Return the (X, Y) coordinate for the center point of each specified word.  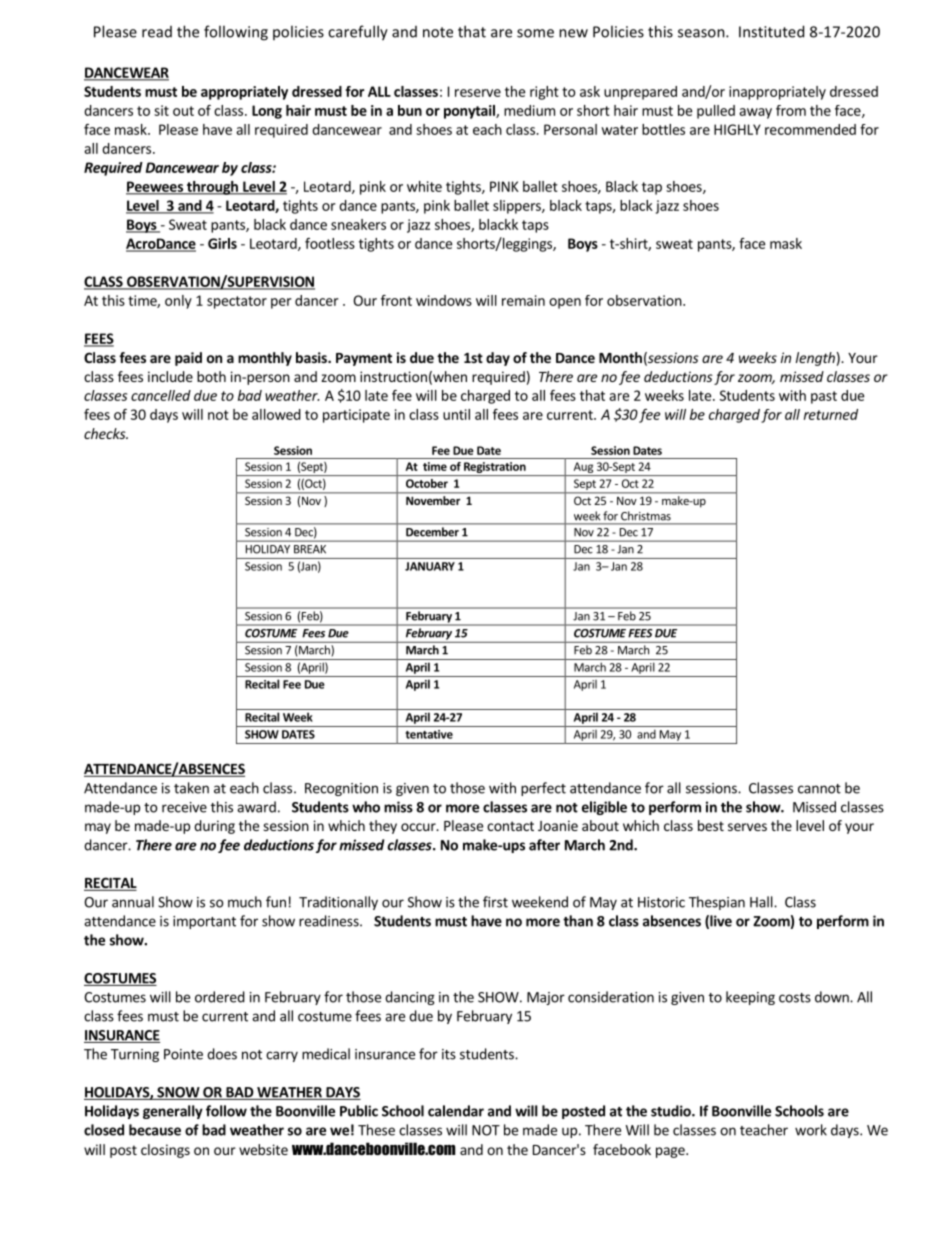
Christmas (646, 516)
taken (191, 788)
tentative (429, 734)
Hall (762, 902)
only (178, 302)
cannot (819, 789)
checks (106, 433)
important (204, 922)
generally (173, 1112)
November (433, 500)
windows (444, 300)
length (815, 359)
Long (267, 112)
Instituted (771, 31)
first (495, 902)
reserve (478, 93)
